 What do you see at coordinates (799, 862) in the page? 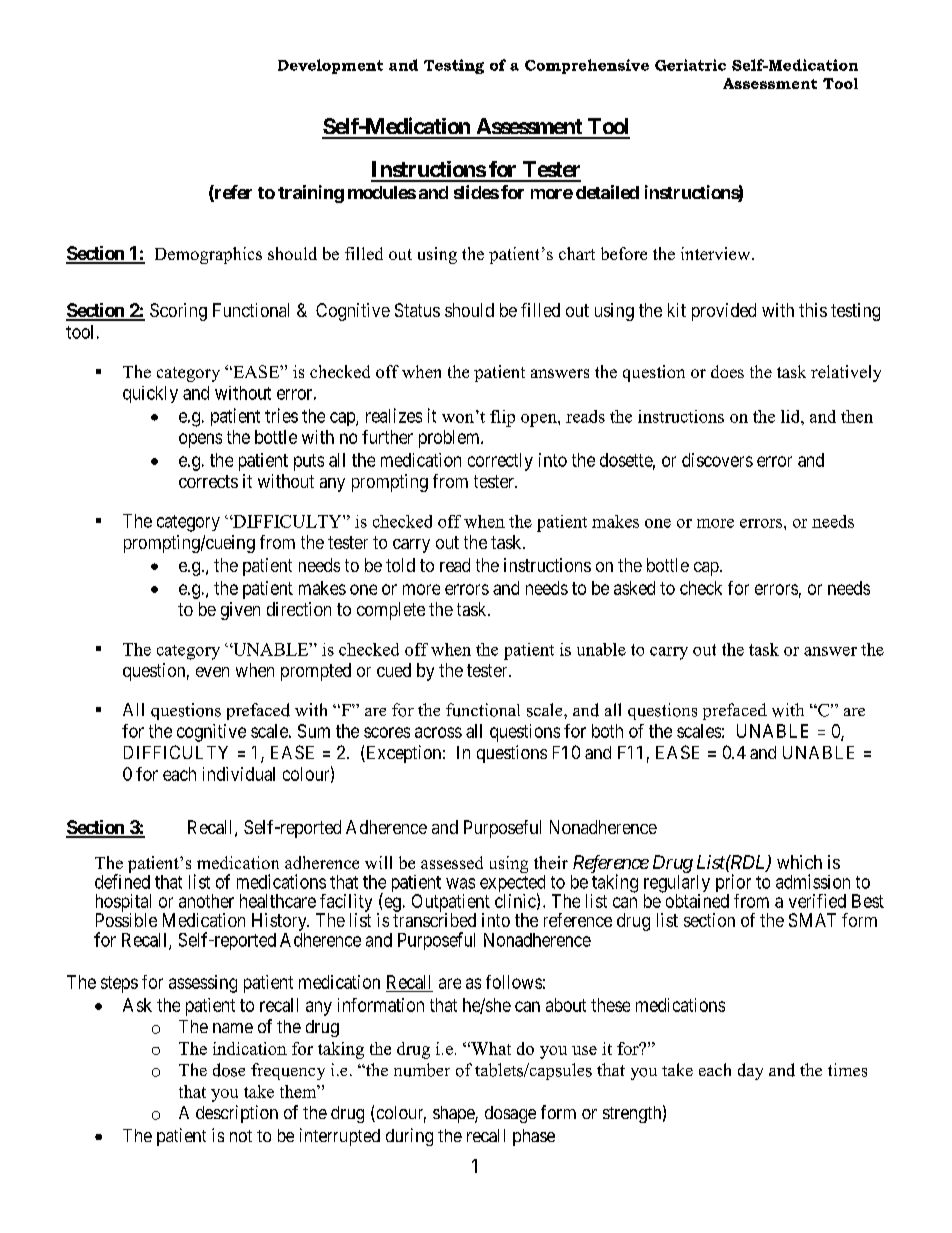
I see `which` at bounding box center [799, 862].
